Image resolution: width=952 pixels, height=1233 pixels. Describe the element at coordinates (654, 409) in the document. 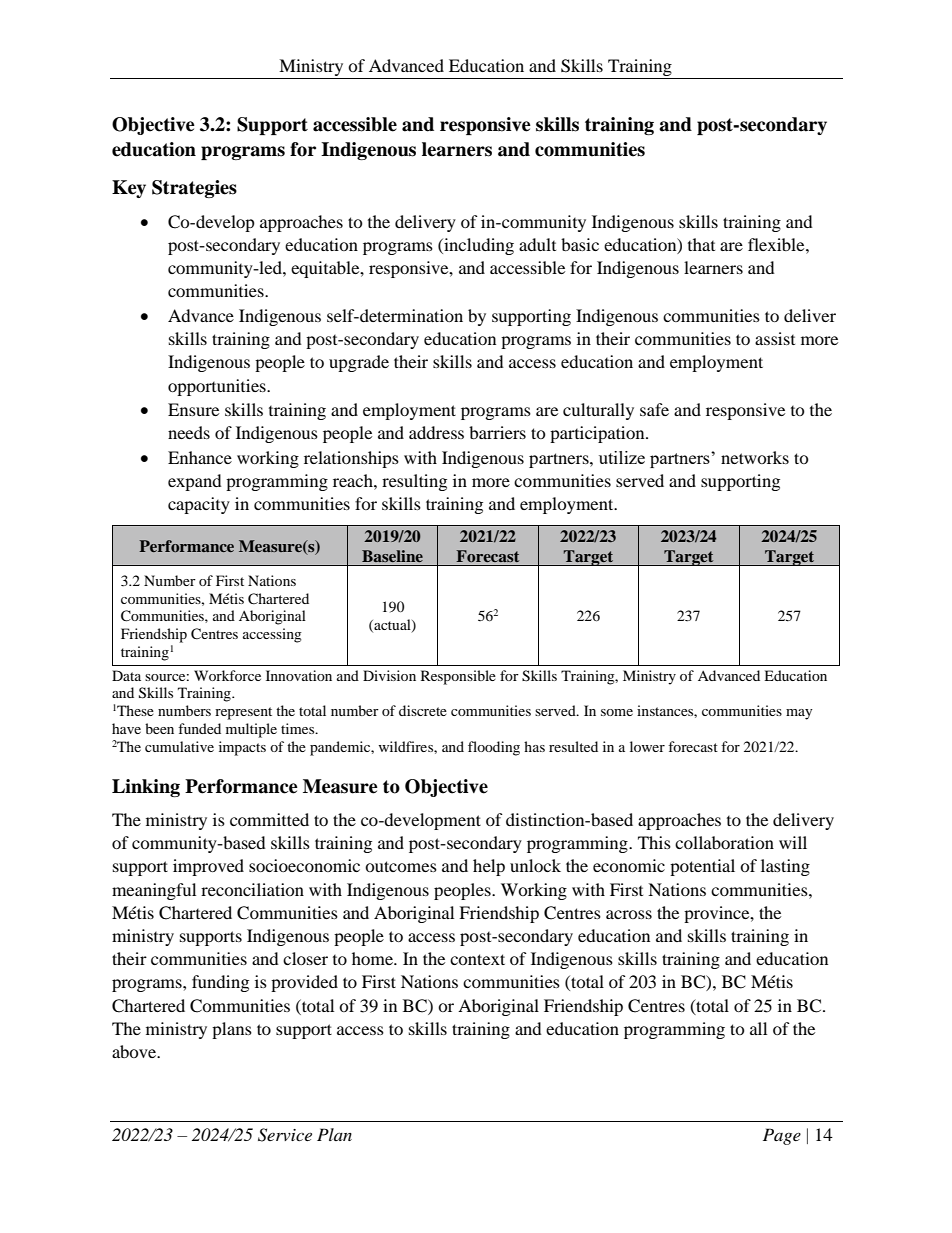

I see `safe` at that location.
